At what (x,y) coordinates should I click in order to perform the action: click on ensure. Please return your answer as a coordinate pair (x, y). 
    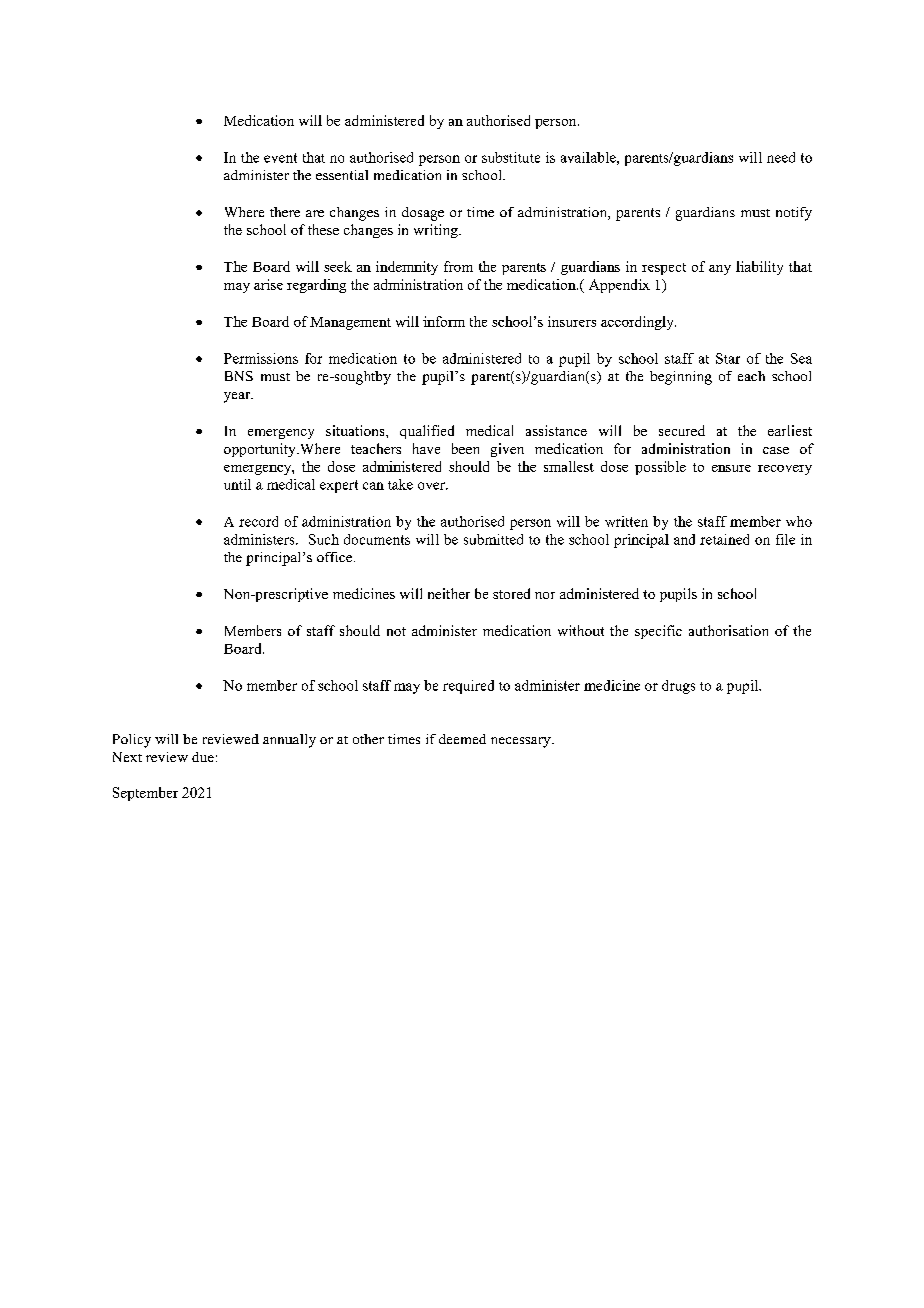
    Looking at the image, I should click on (731, 468).
